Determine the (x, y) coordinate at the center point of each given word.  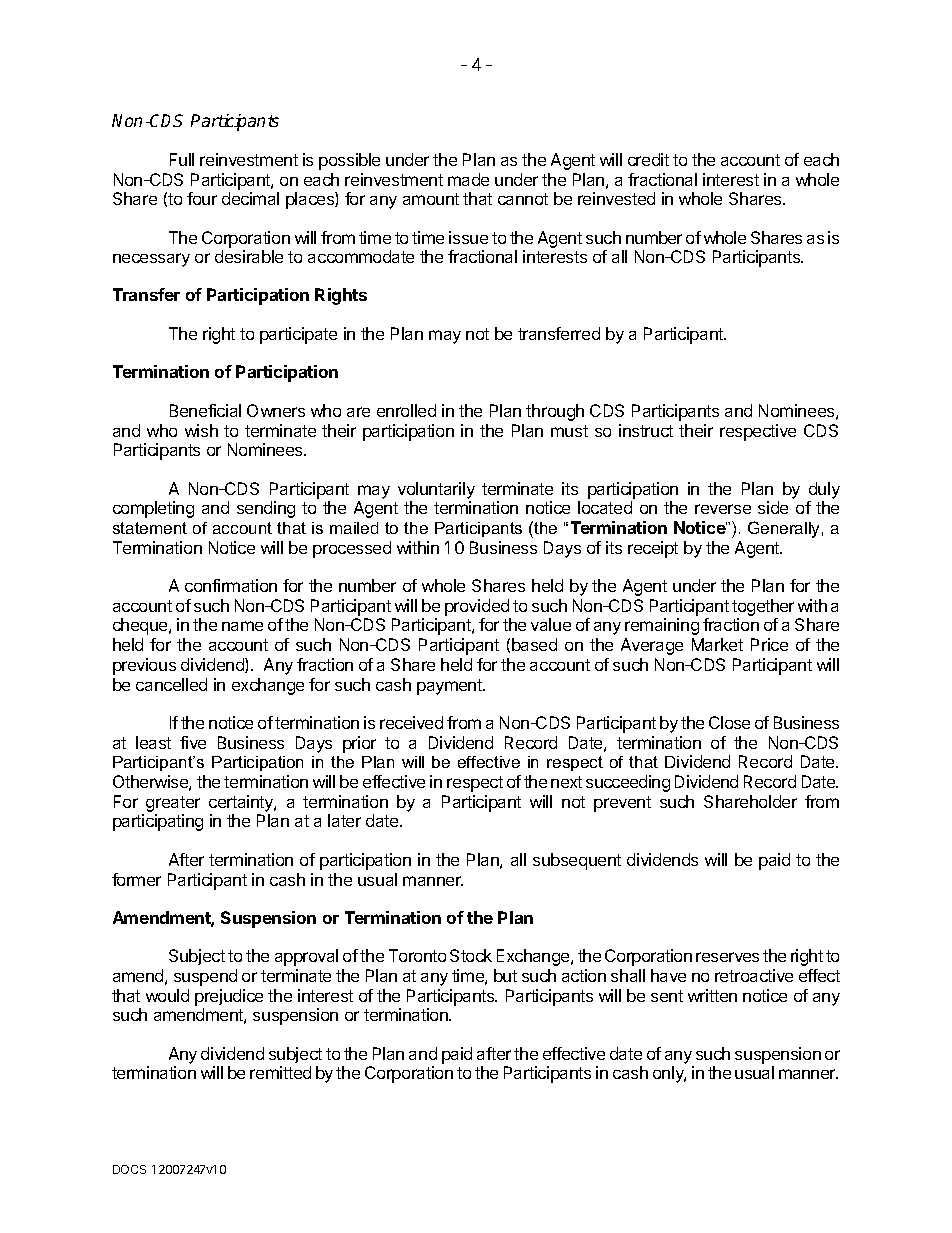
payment (450, 687)
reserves (727, 957)
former (136, 879)
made (468, 179)
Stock (471, 955)
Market (717, 644)
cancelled (171, 684)
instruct (646, 430)
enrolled (406, 410)
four (202, 198)
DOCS (129, 1169)
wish (201, 430)
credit (648, 159)
